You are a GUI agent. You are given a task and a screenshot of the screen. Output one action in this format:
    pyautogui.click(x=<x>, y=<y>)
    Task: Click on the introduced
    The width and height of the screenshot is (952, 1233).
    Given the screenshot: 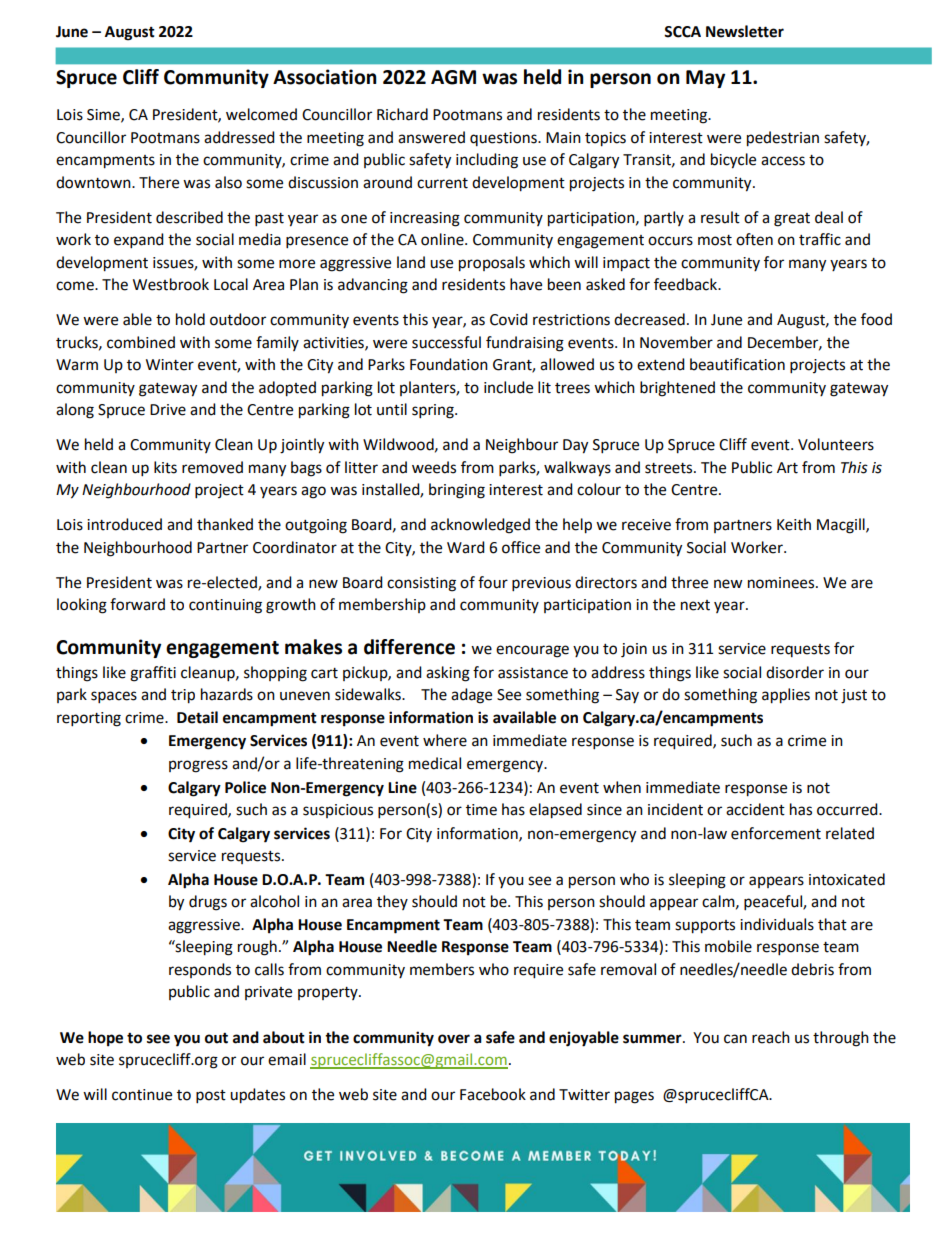 What is the action you would take?
    pyautogui.click(x=124, y=524)
